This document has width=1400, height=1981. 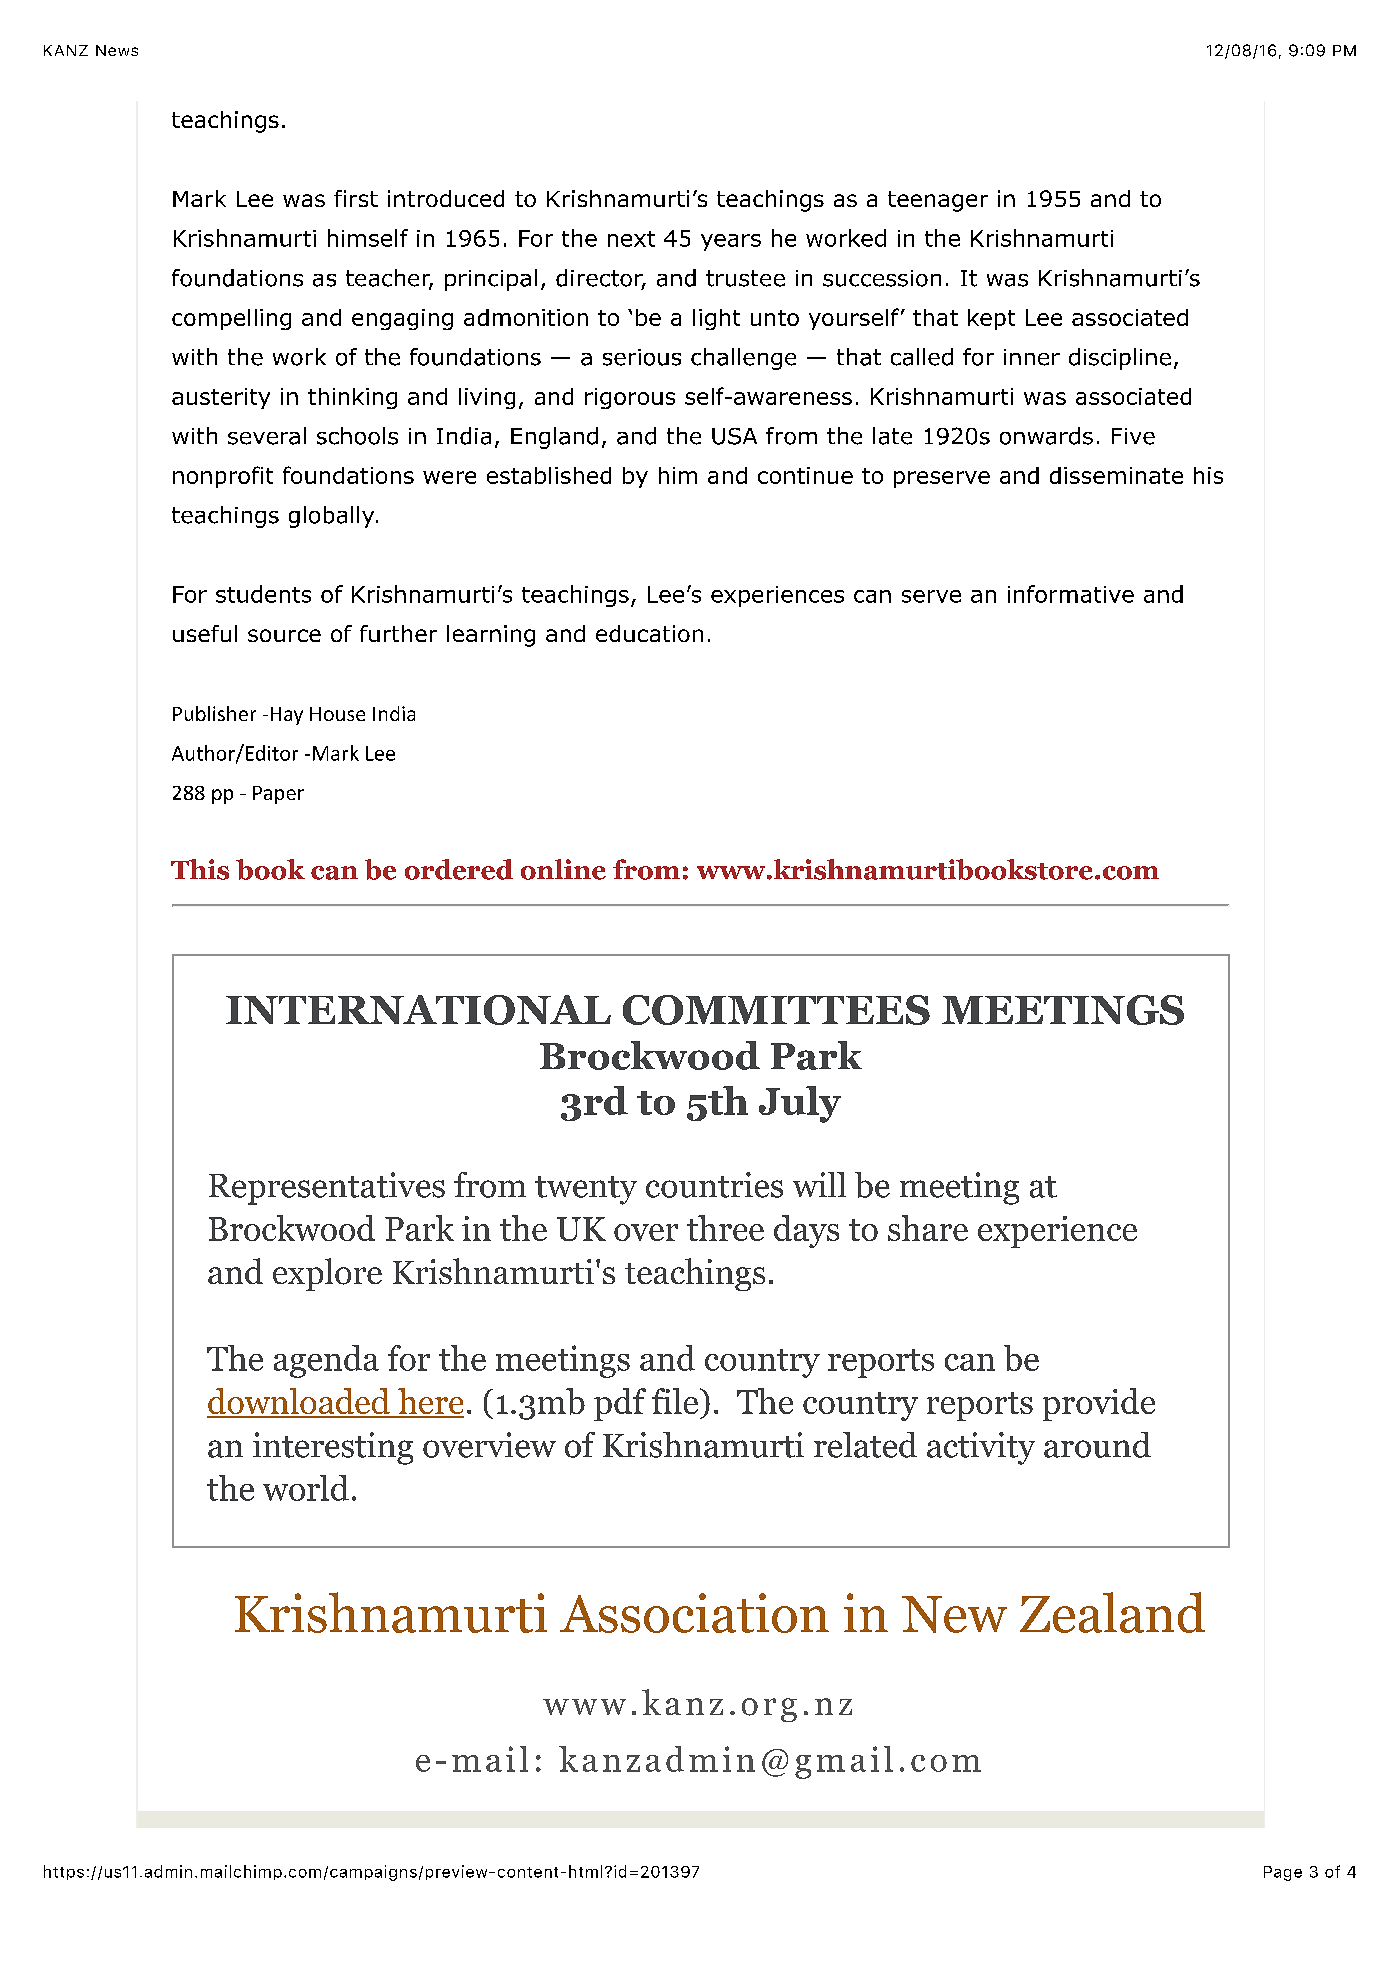 What do you see at coordinates (200, 869) in the document?
I see `This` at bounding box center [200, 869].
